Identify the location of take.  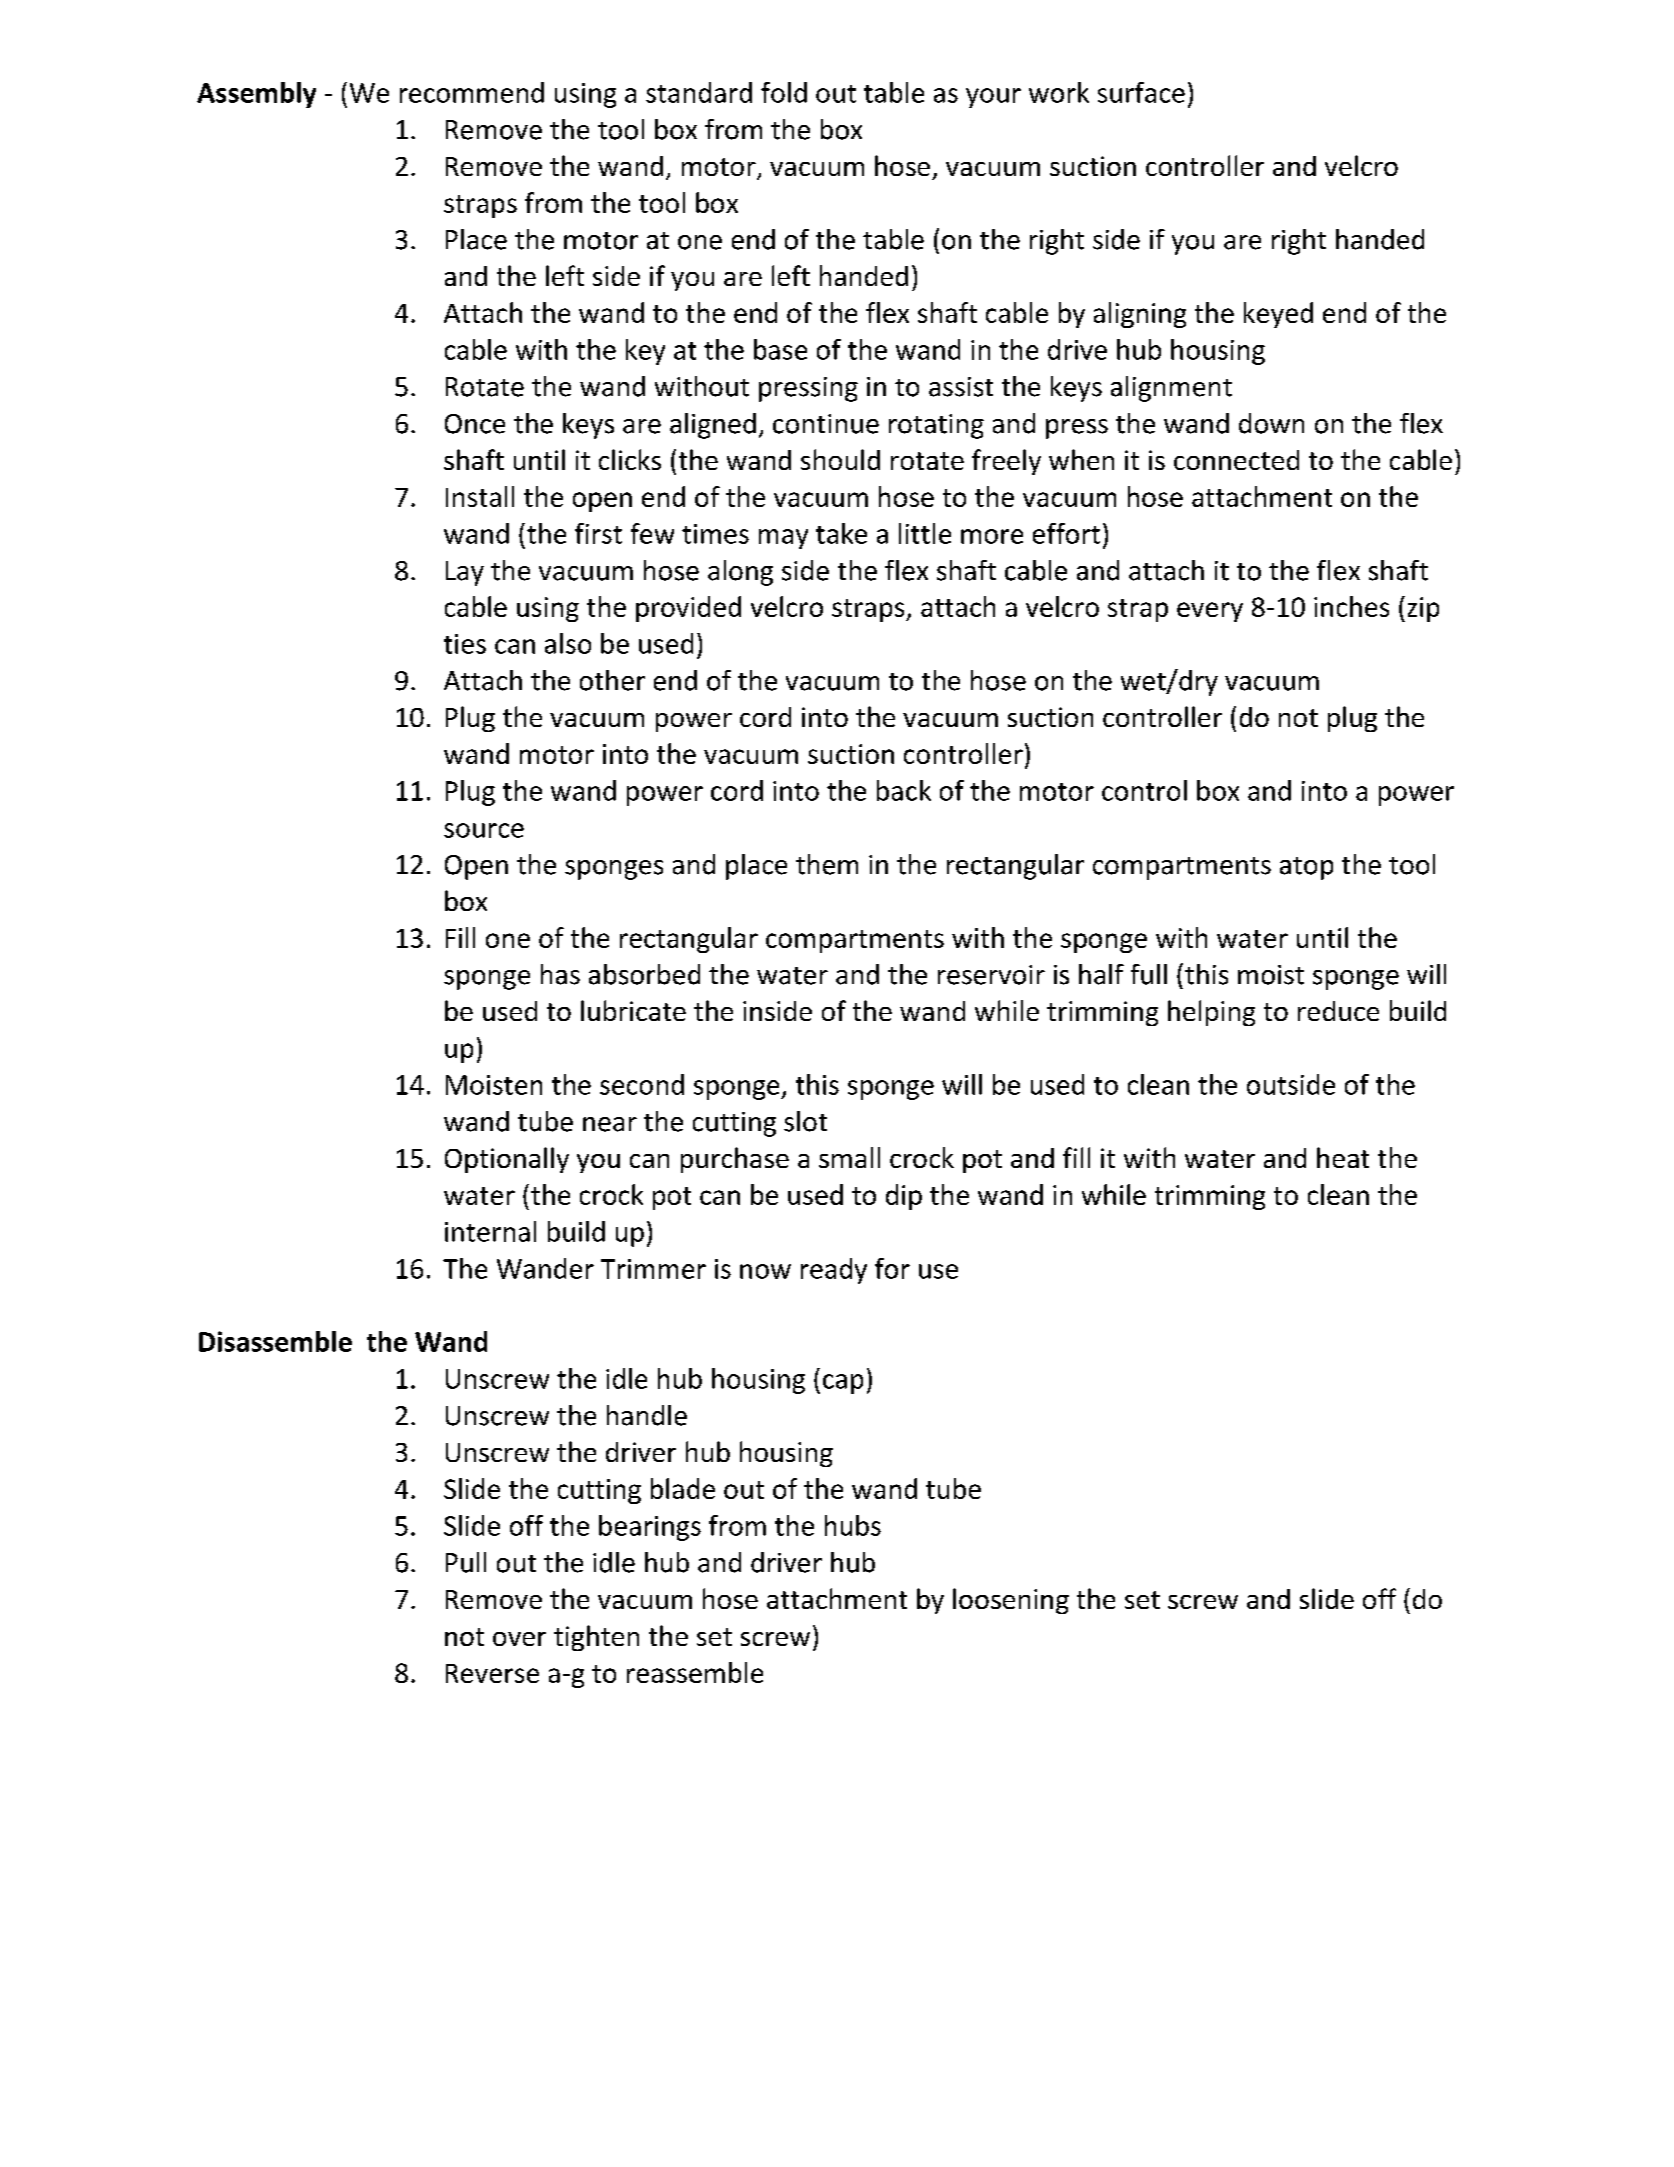
(841, 533).
